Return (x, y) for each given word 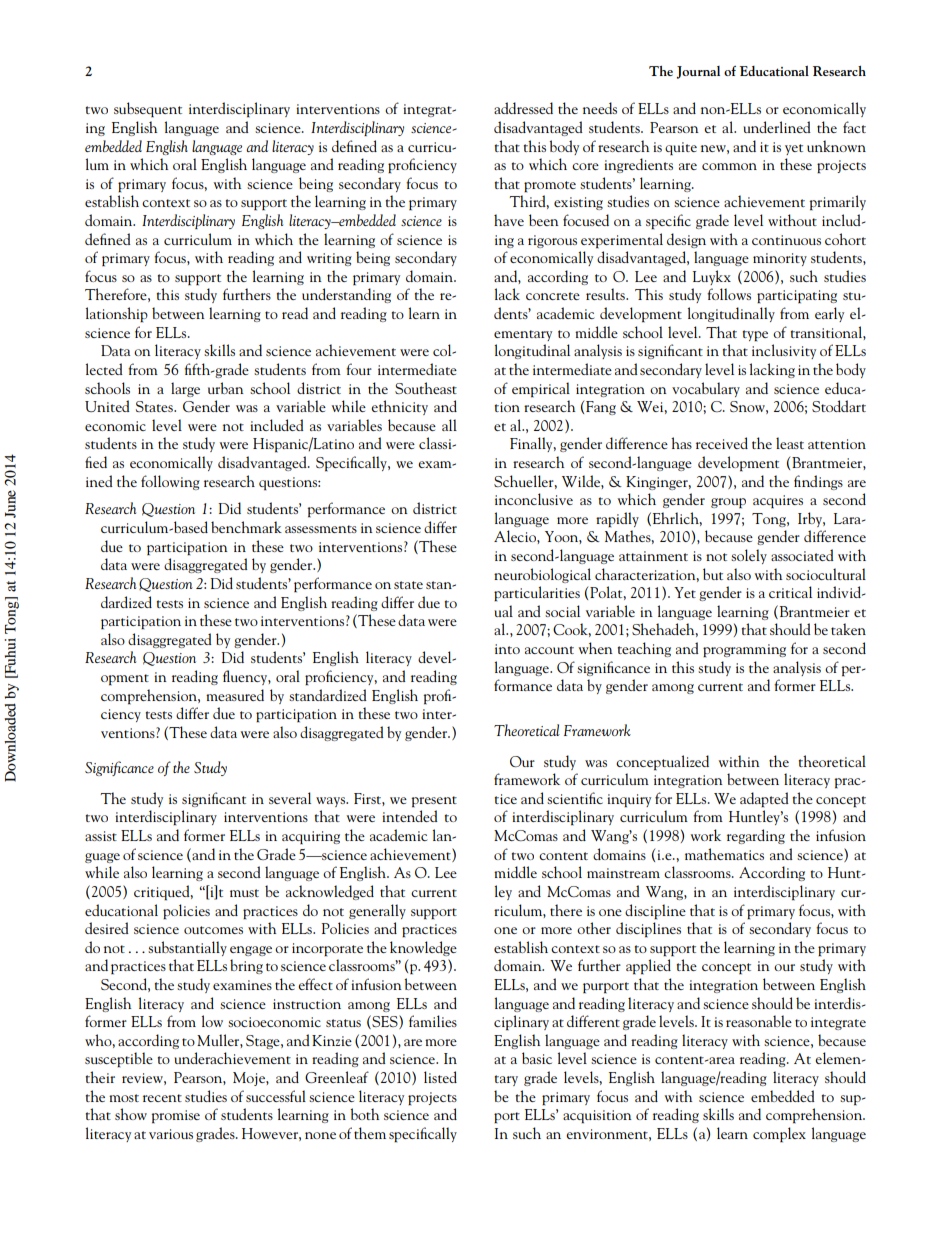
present (434, 802)
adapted (764, 799)
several (290, 798)
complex (779, 1135)
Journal (698, 72)
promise (175, 1117)
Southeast (426, 388)
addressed (523, 108)
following (170, 482)
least (790, 443)
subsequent (148, 109)
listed (440, 1077)
